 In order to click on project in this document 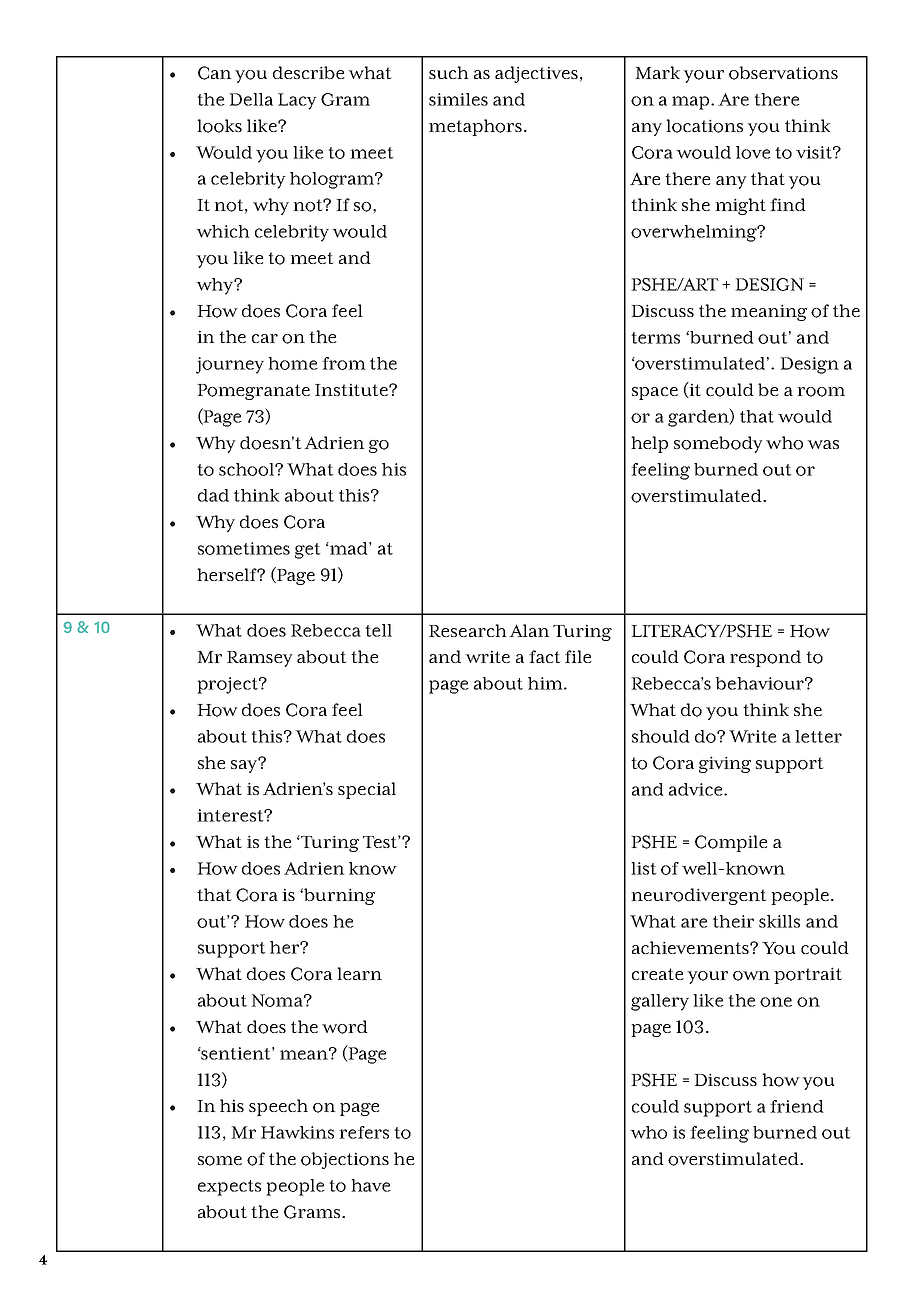, I will do `click(228, 685)`.
